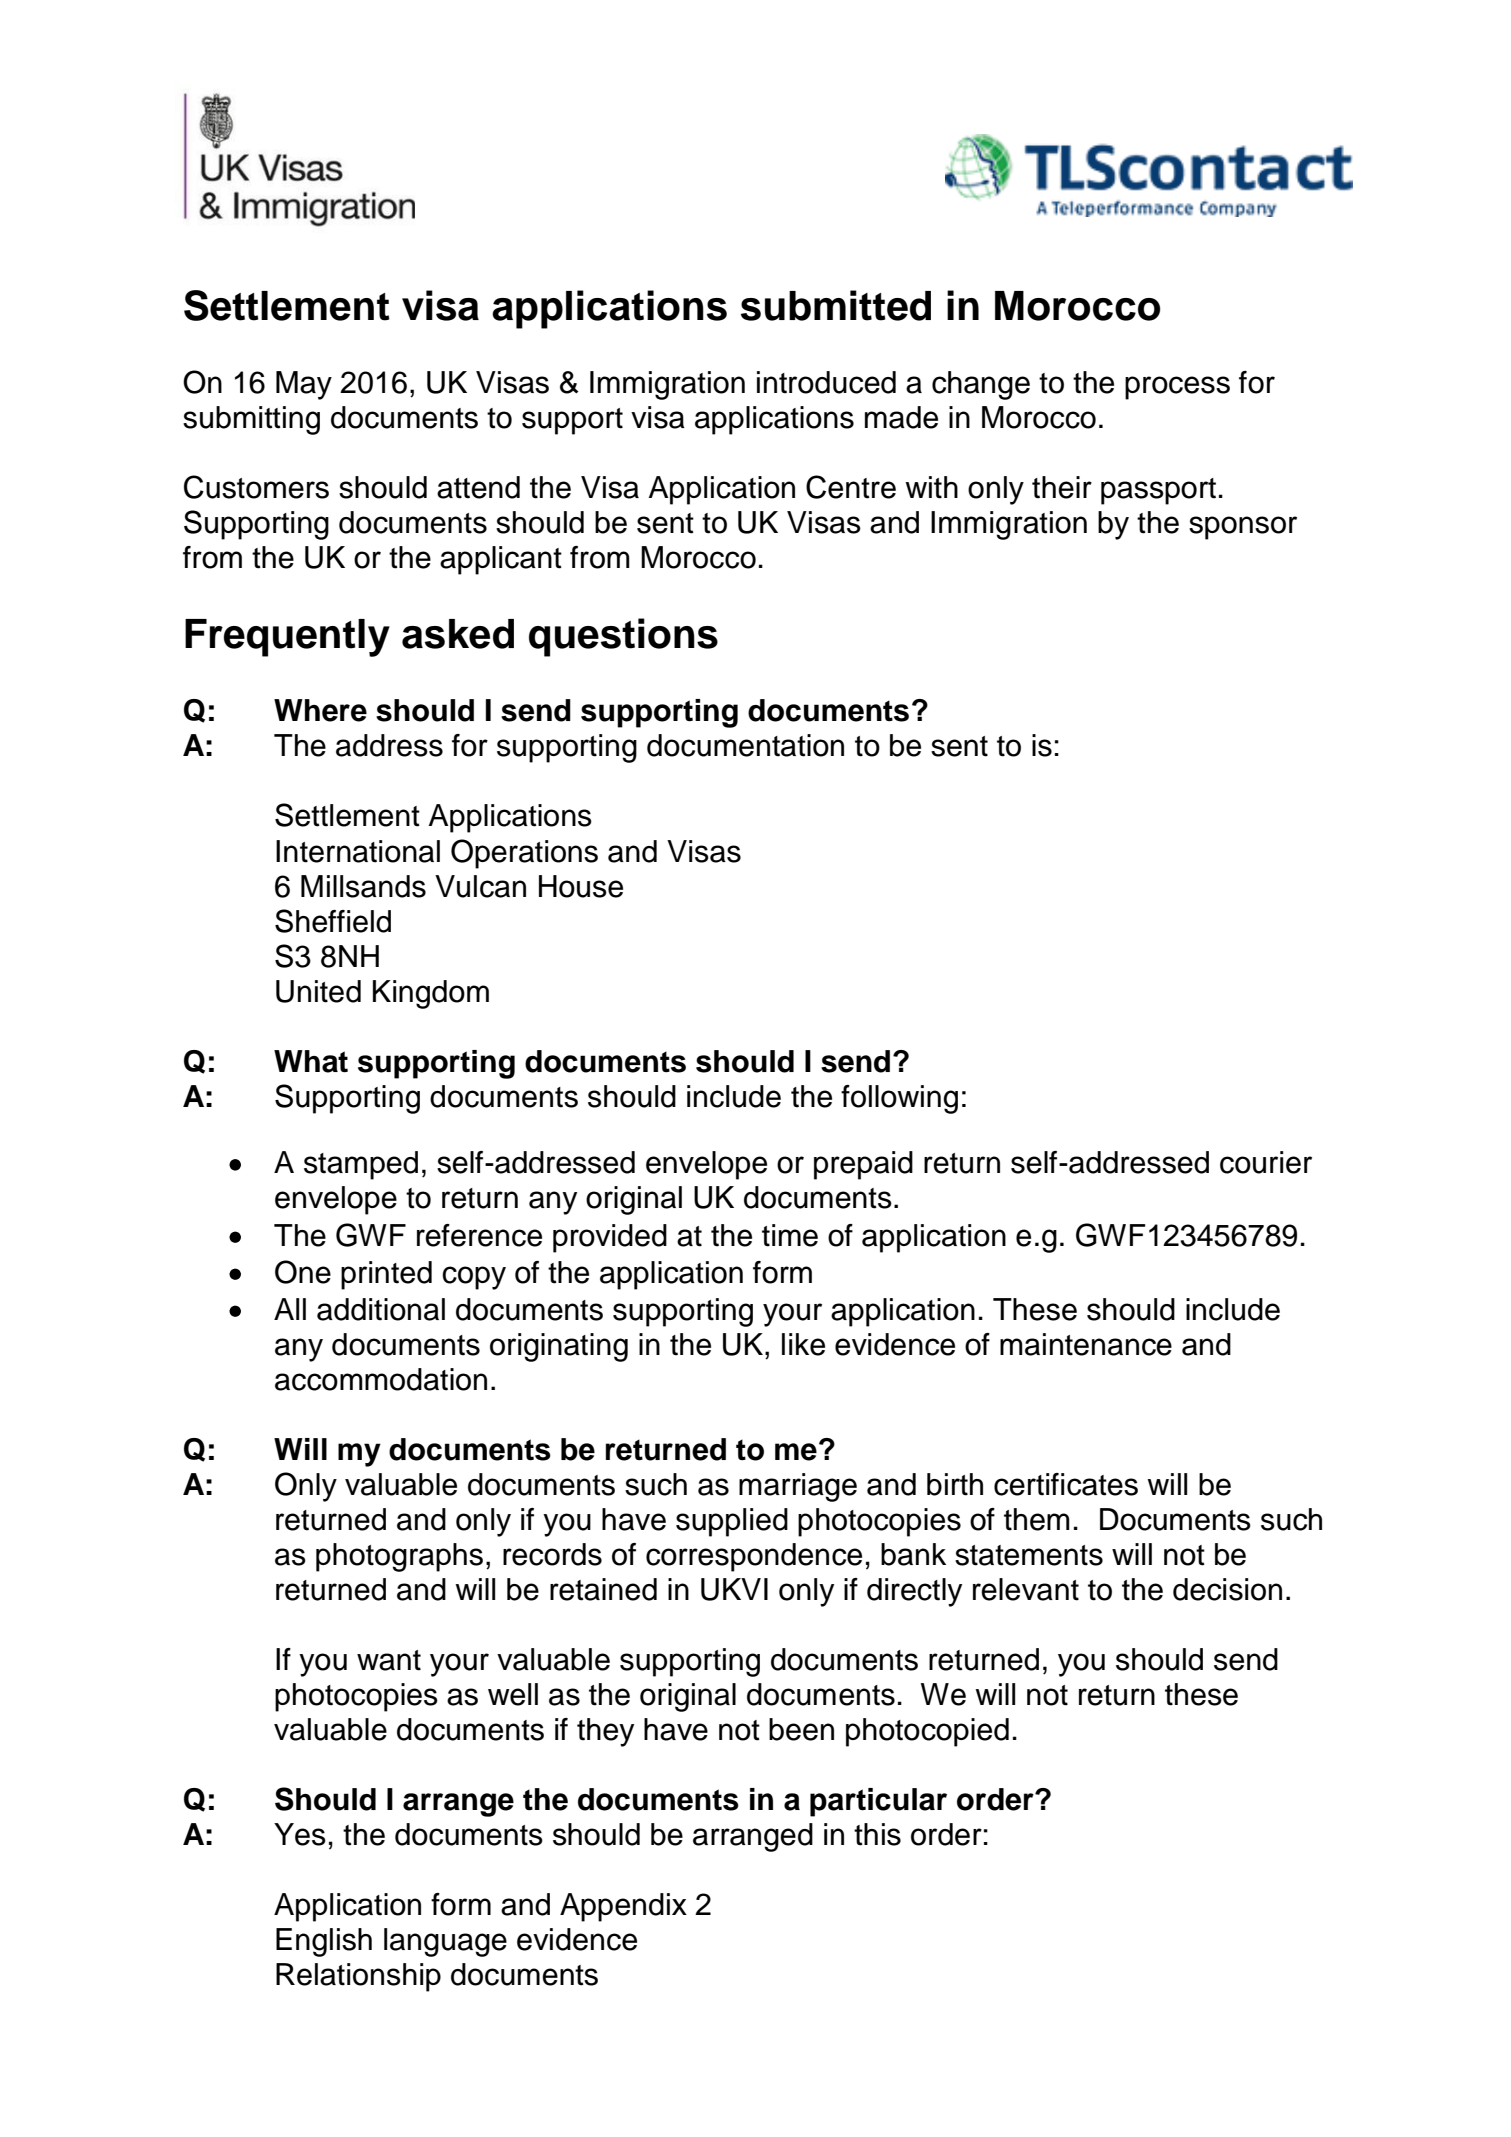  What do you see at coordinates (324, 1942) in the screenshot?
I see `English` at bounding box center [324, 1942].
